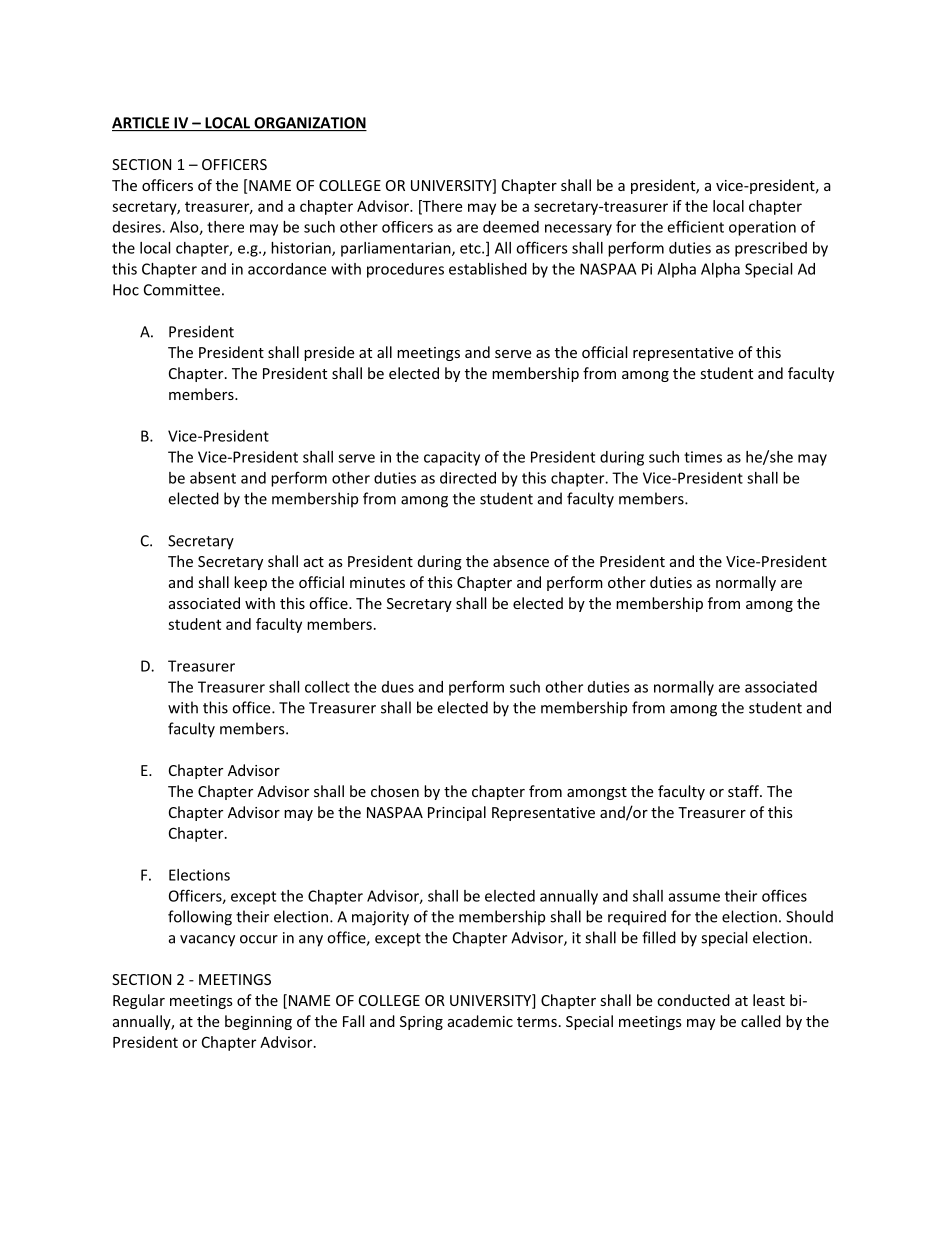 The width and height of the screenshot is (952, 1233). What do you see at coordinates (468, 478) in the screenshot?
I see `directed` at bounding box center [468, 478].
